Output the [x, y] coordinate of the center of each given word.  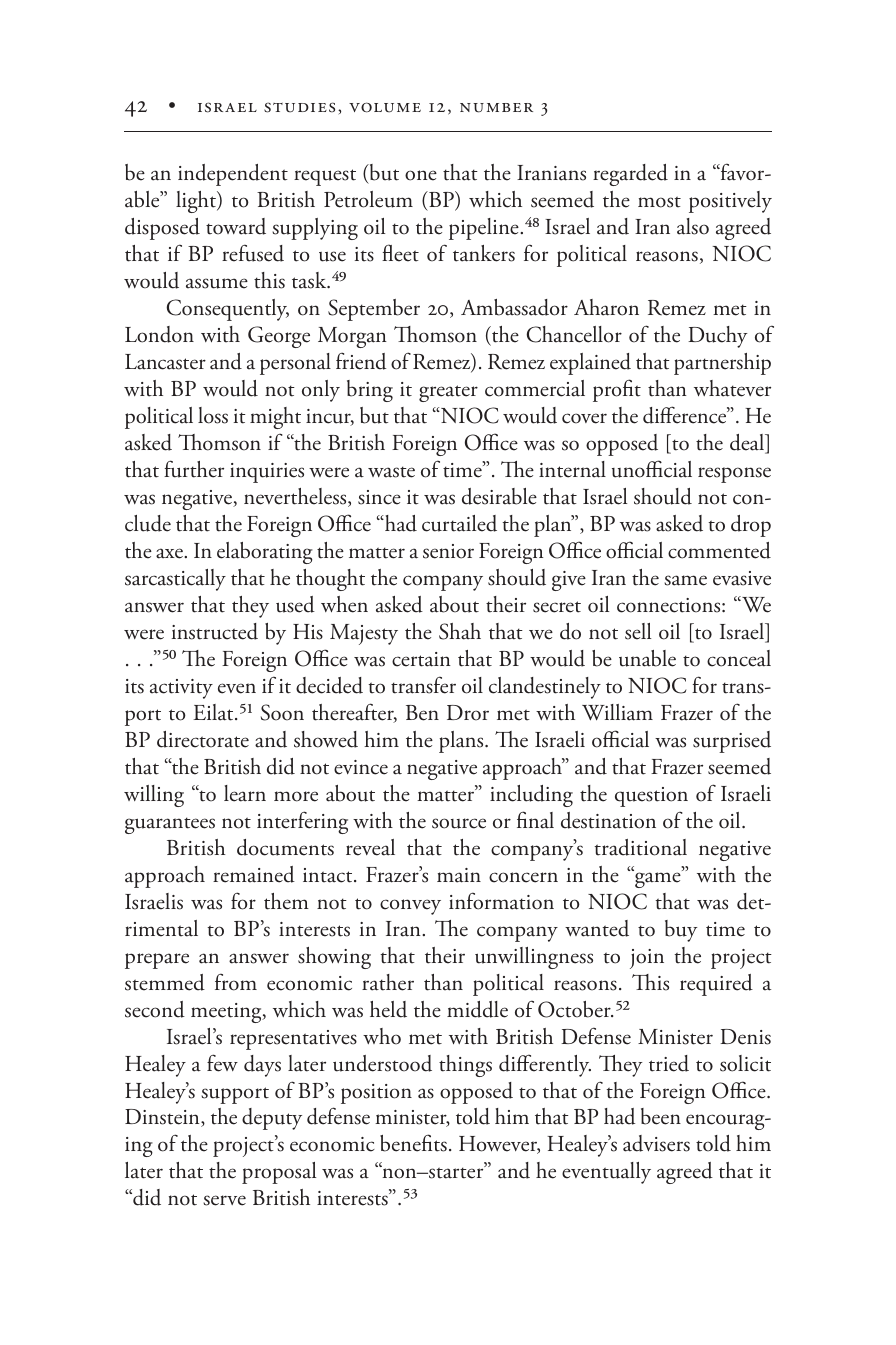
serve [224, 1200]
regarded [630, 175]
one [421, 175]
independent [233, 175]
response [734, 475]
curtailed [459, 523]
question [651, 797]
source [459, 823]
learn [245, 793]
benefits [413, 1143]
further [194, 469]
